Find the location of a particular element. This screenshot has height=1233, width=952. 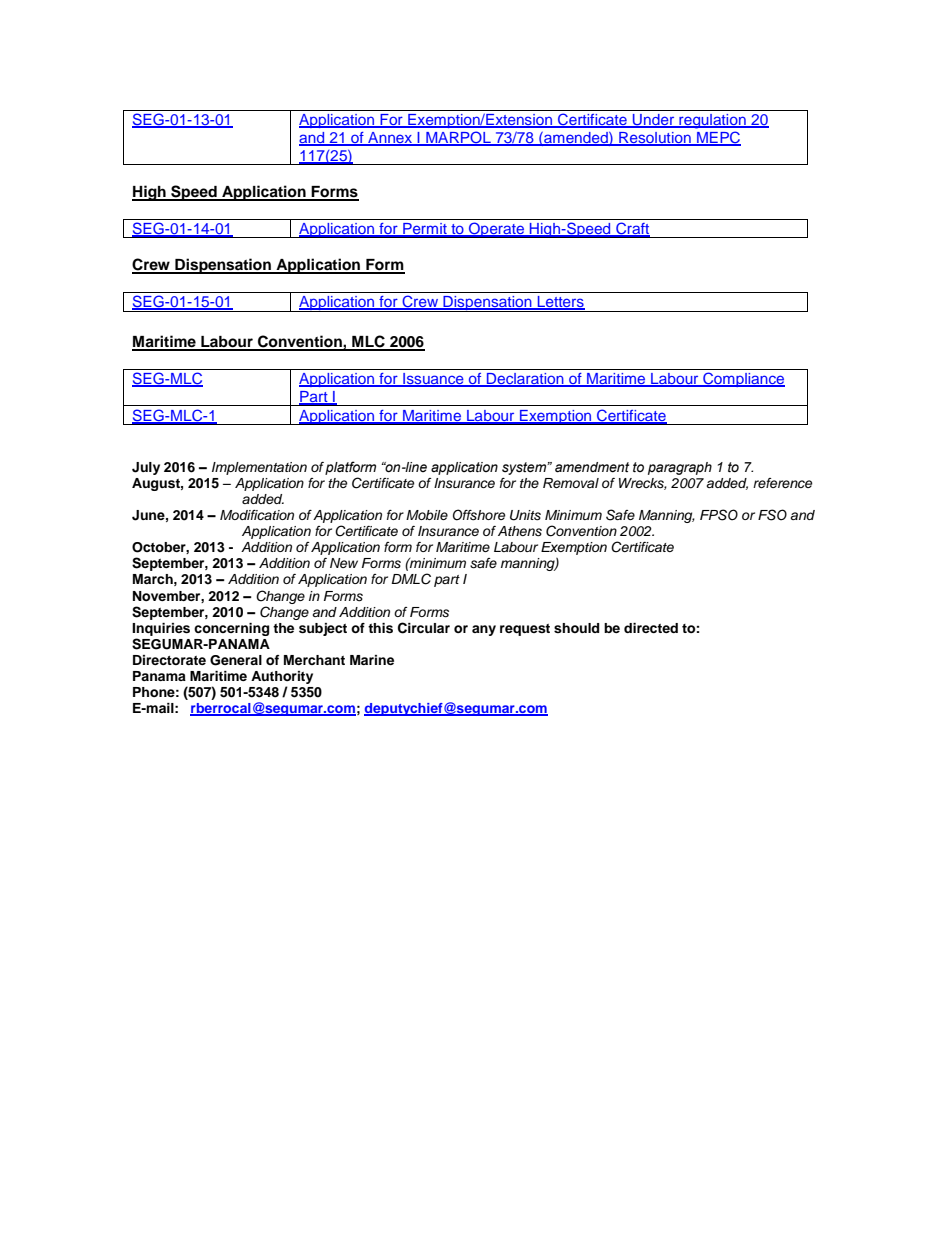

Compliance is located at coordinates (743, 379).
